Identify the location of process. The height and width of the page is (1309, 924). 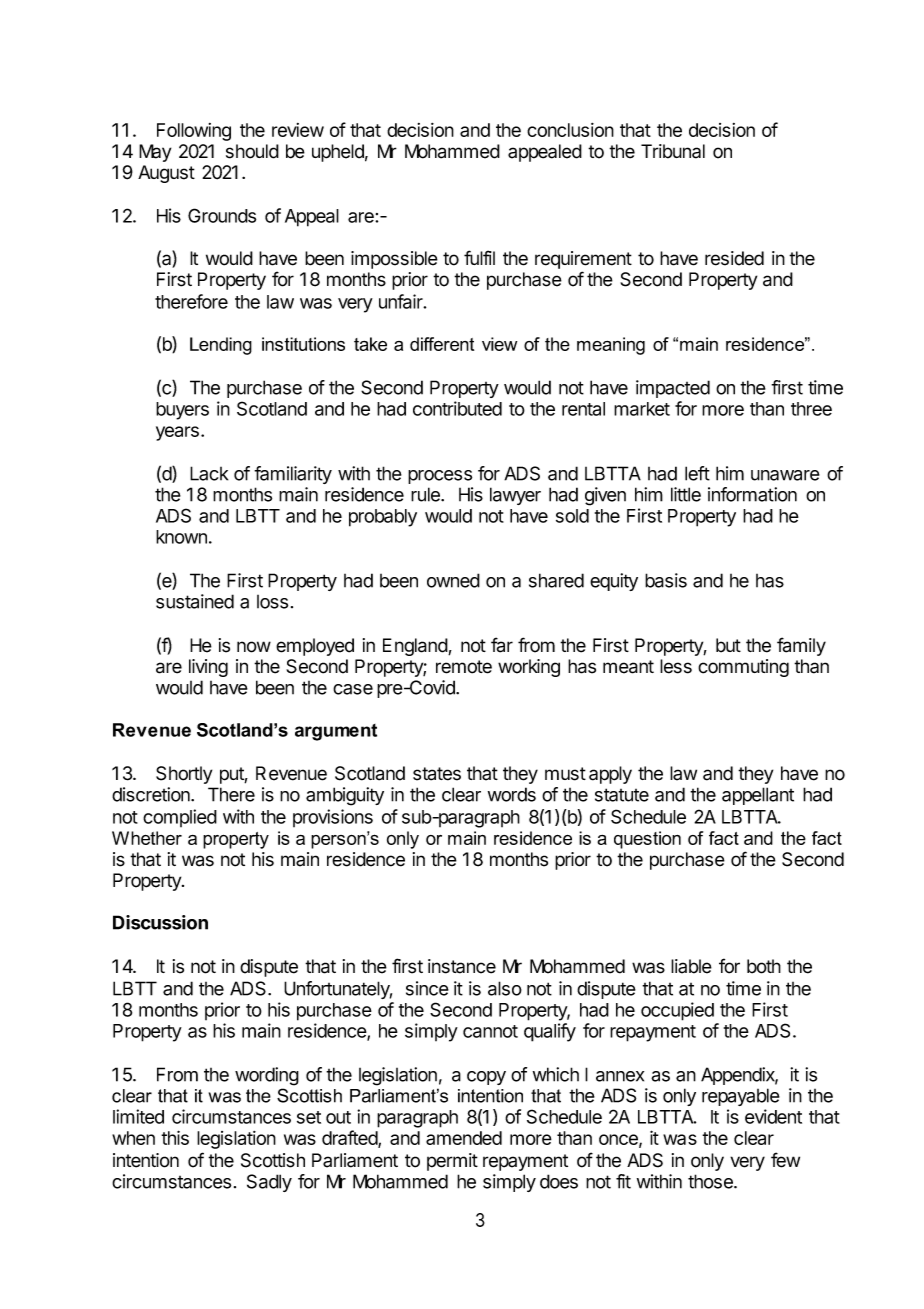
(440, 477).
